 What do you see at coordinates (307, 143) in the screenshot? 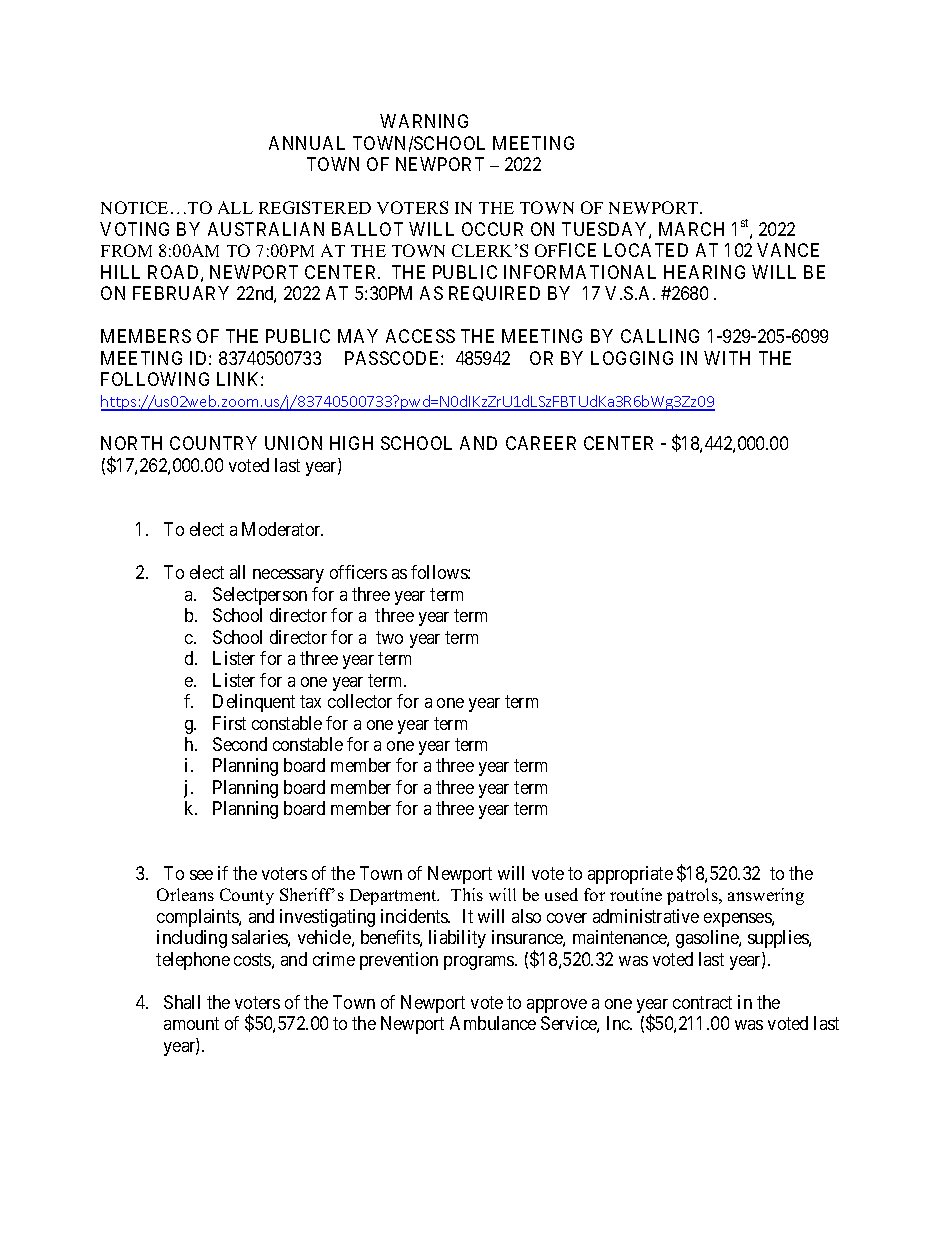
I see `ANNUAL` at bounding box center [307, 143].
